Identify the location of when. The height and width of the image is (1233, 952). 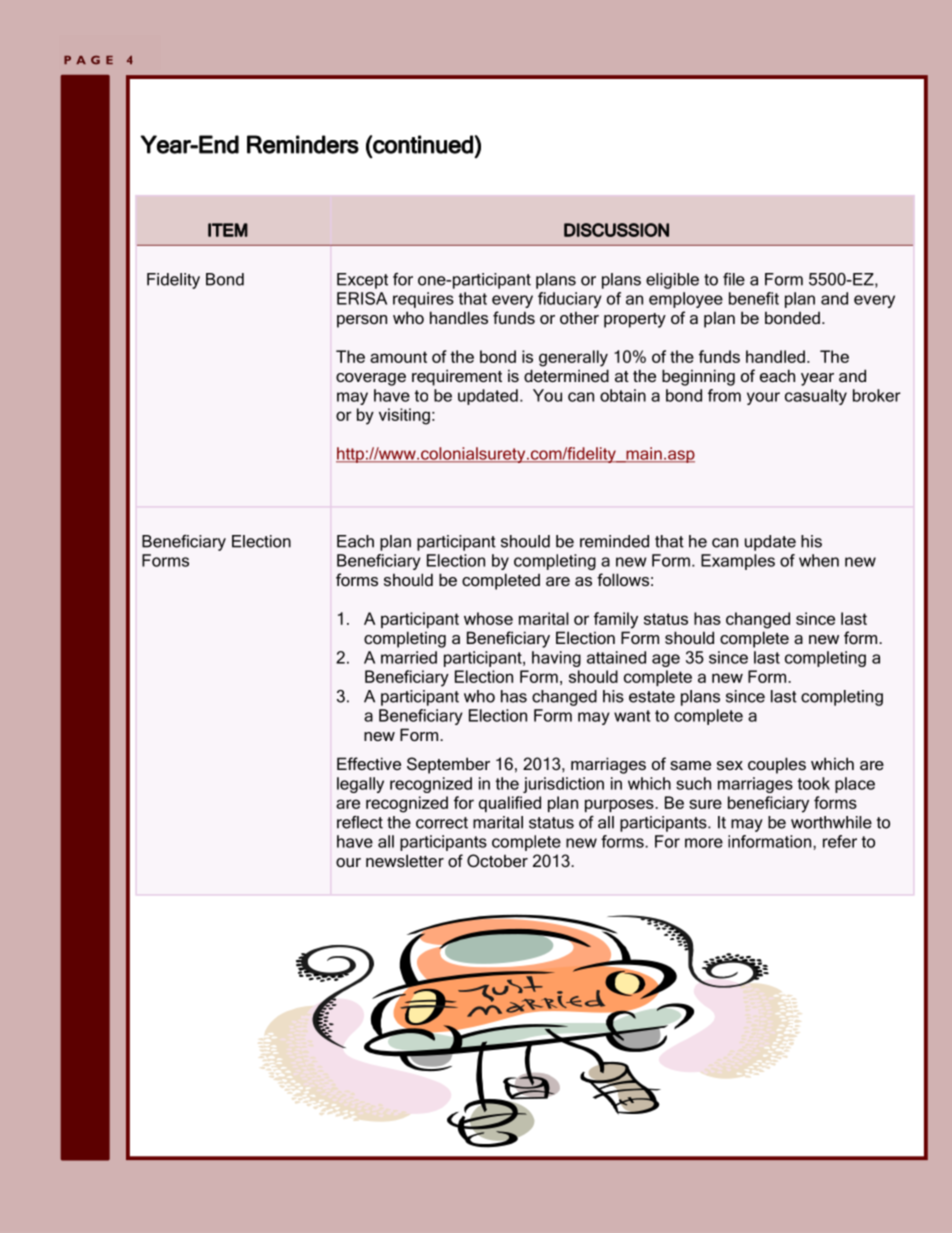
(819, 560).
